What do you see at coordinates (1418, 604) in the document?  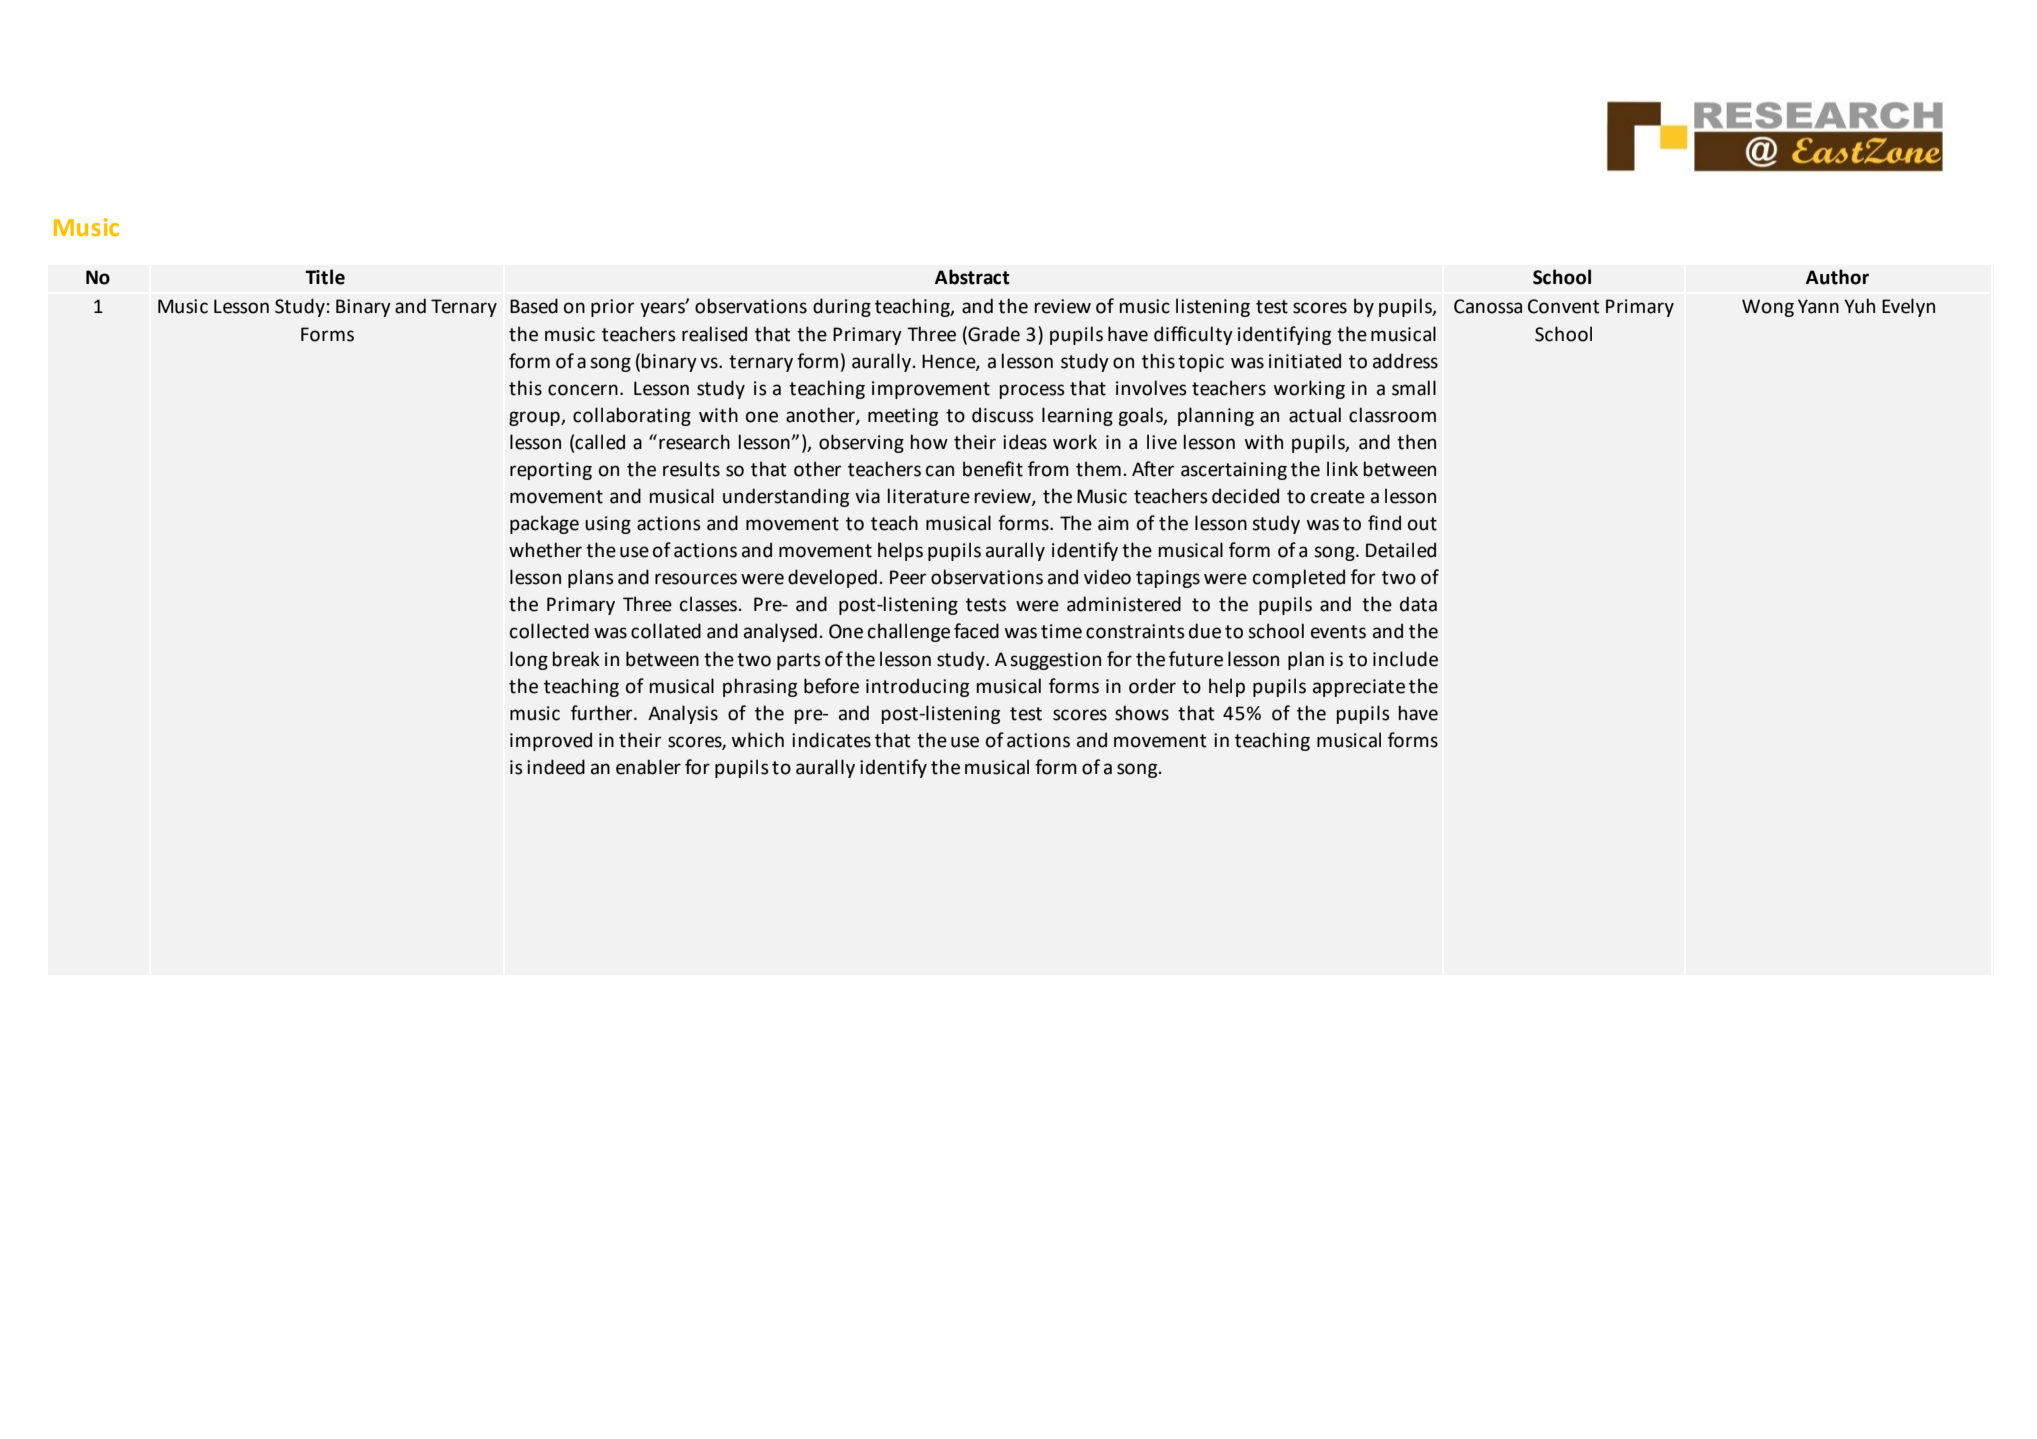 I see `data` at bounding box center [1418, 604].
